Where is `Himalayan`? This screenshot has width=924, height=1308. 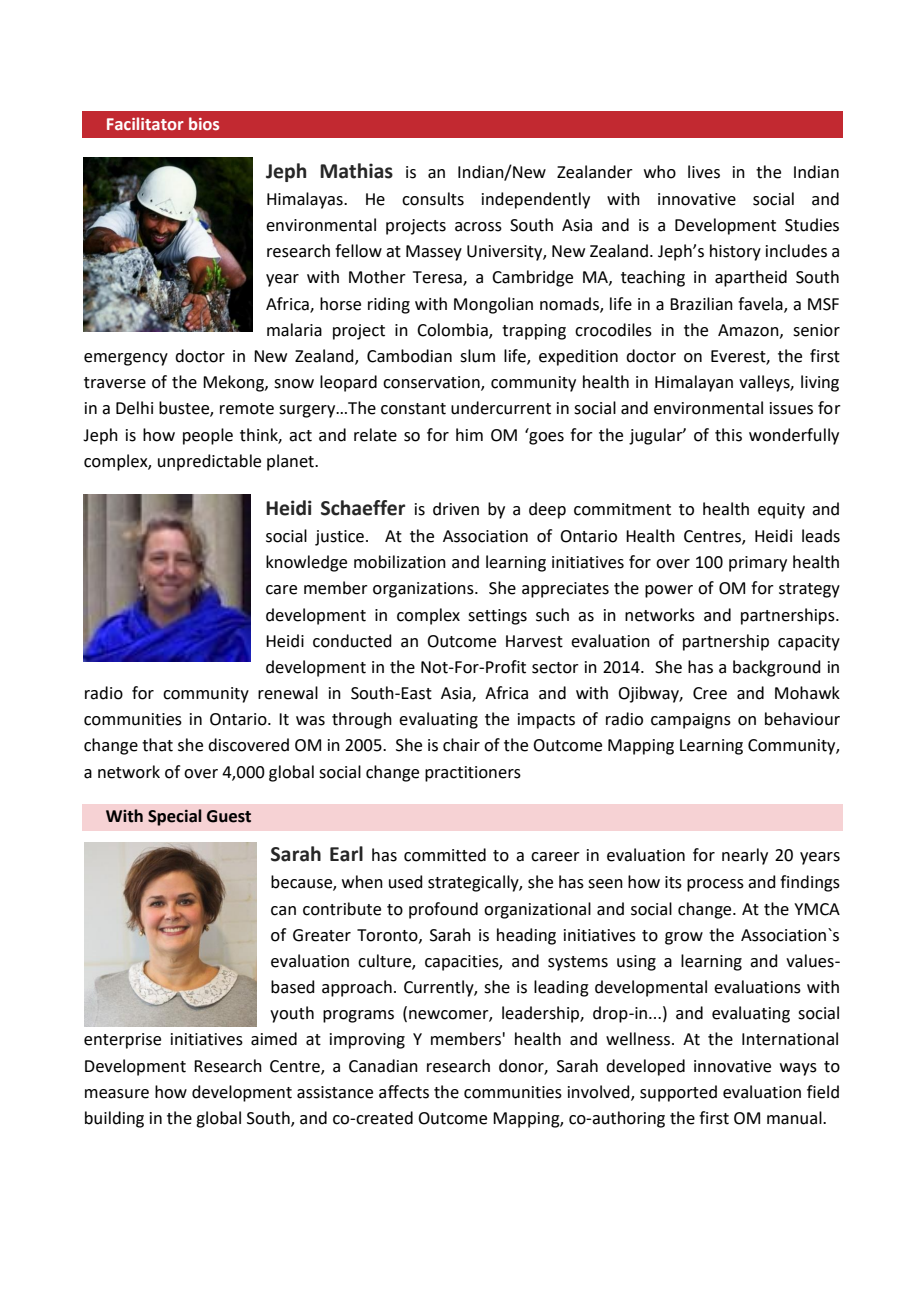
Himalayan is located at coordinates (694, 383).
